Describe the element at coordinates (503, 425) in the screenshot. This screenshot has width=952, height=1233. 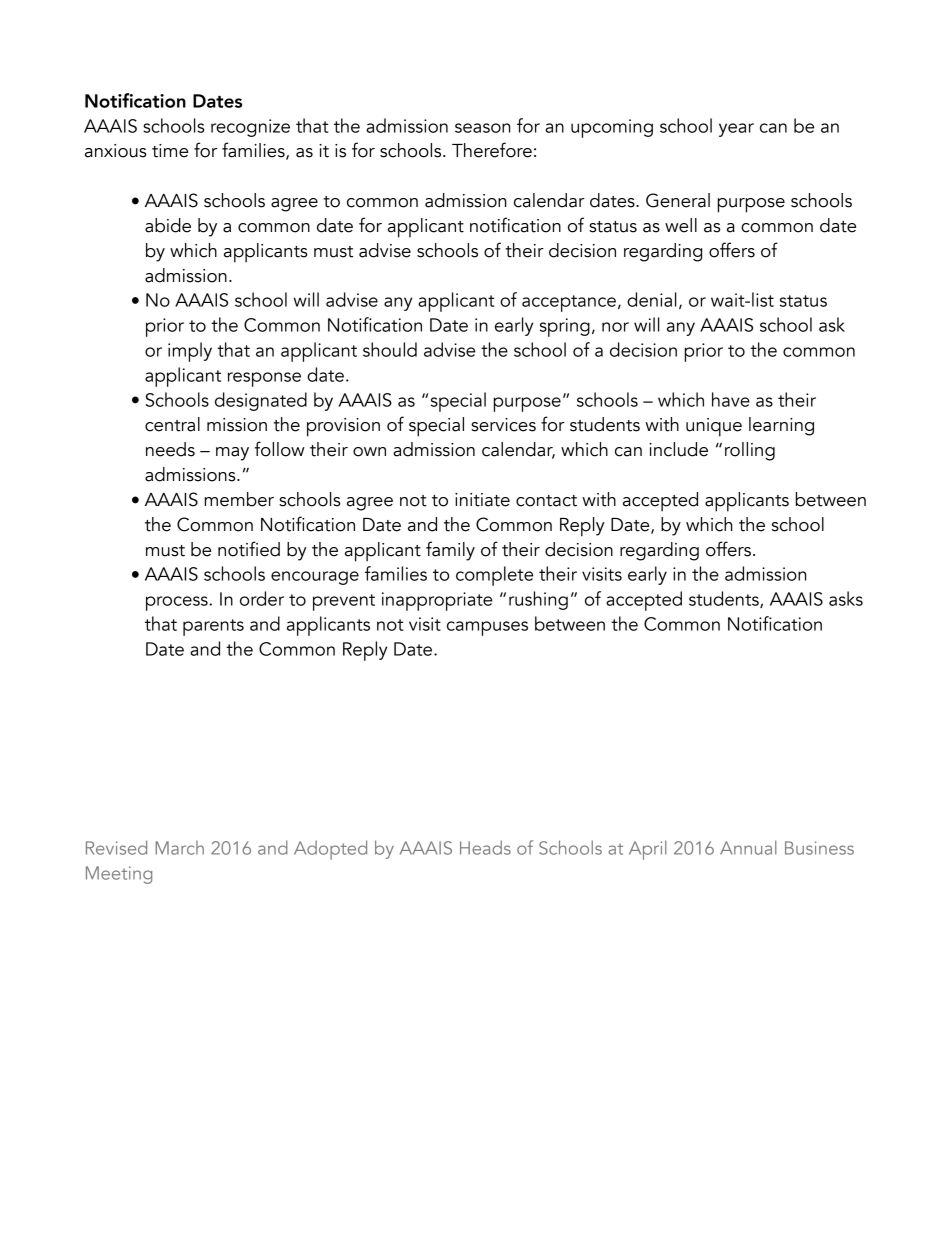
I see `services` at that location.
